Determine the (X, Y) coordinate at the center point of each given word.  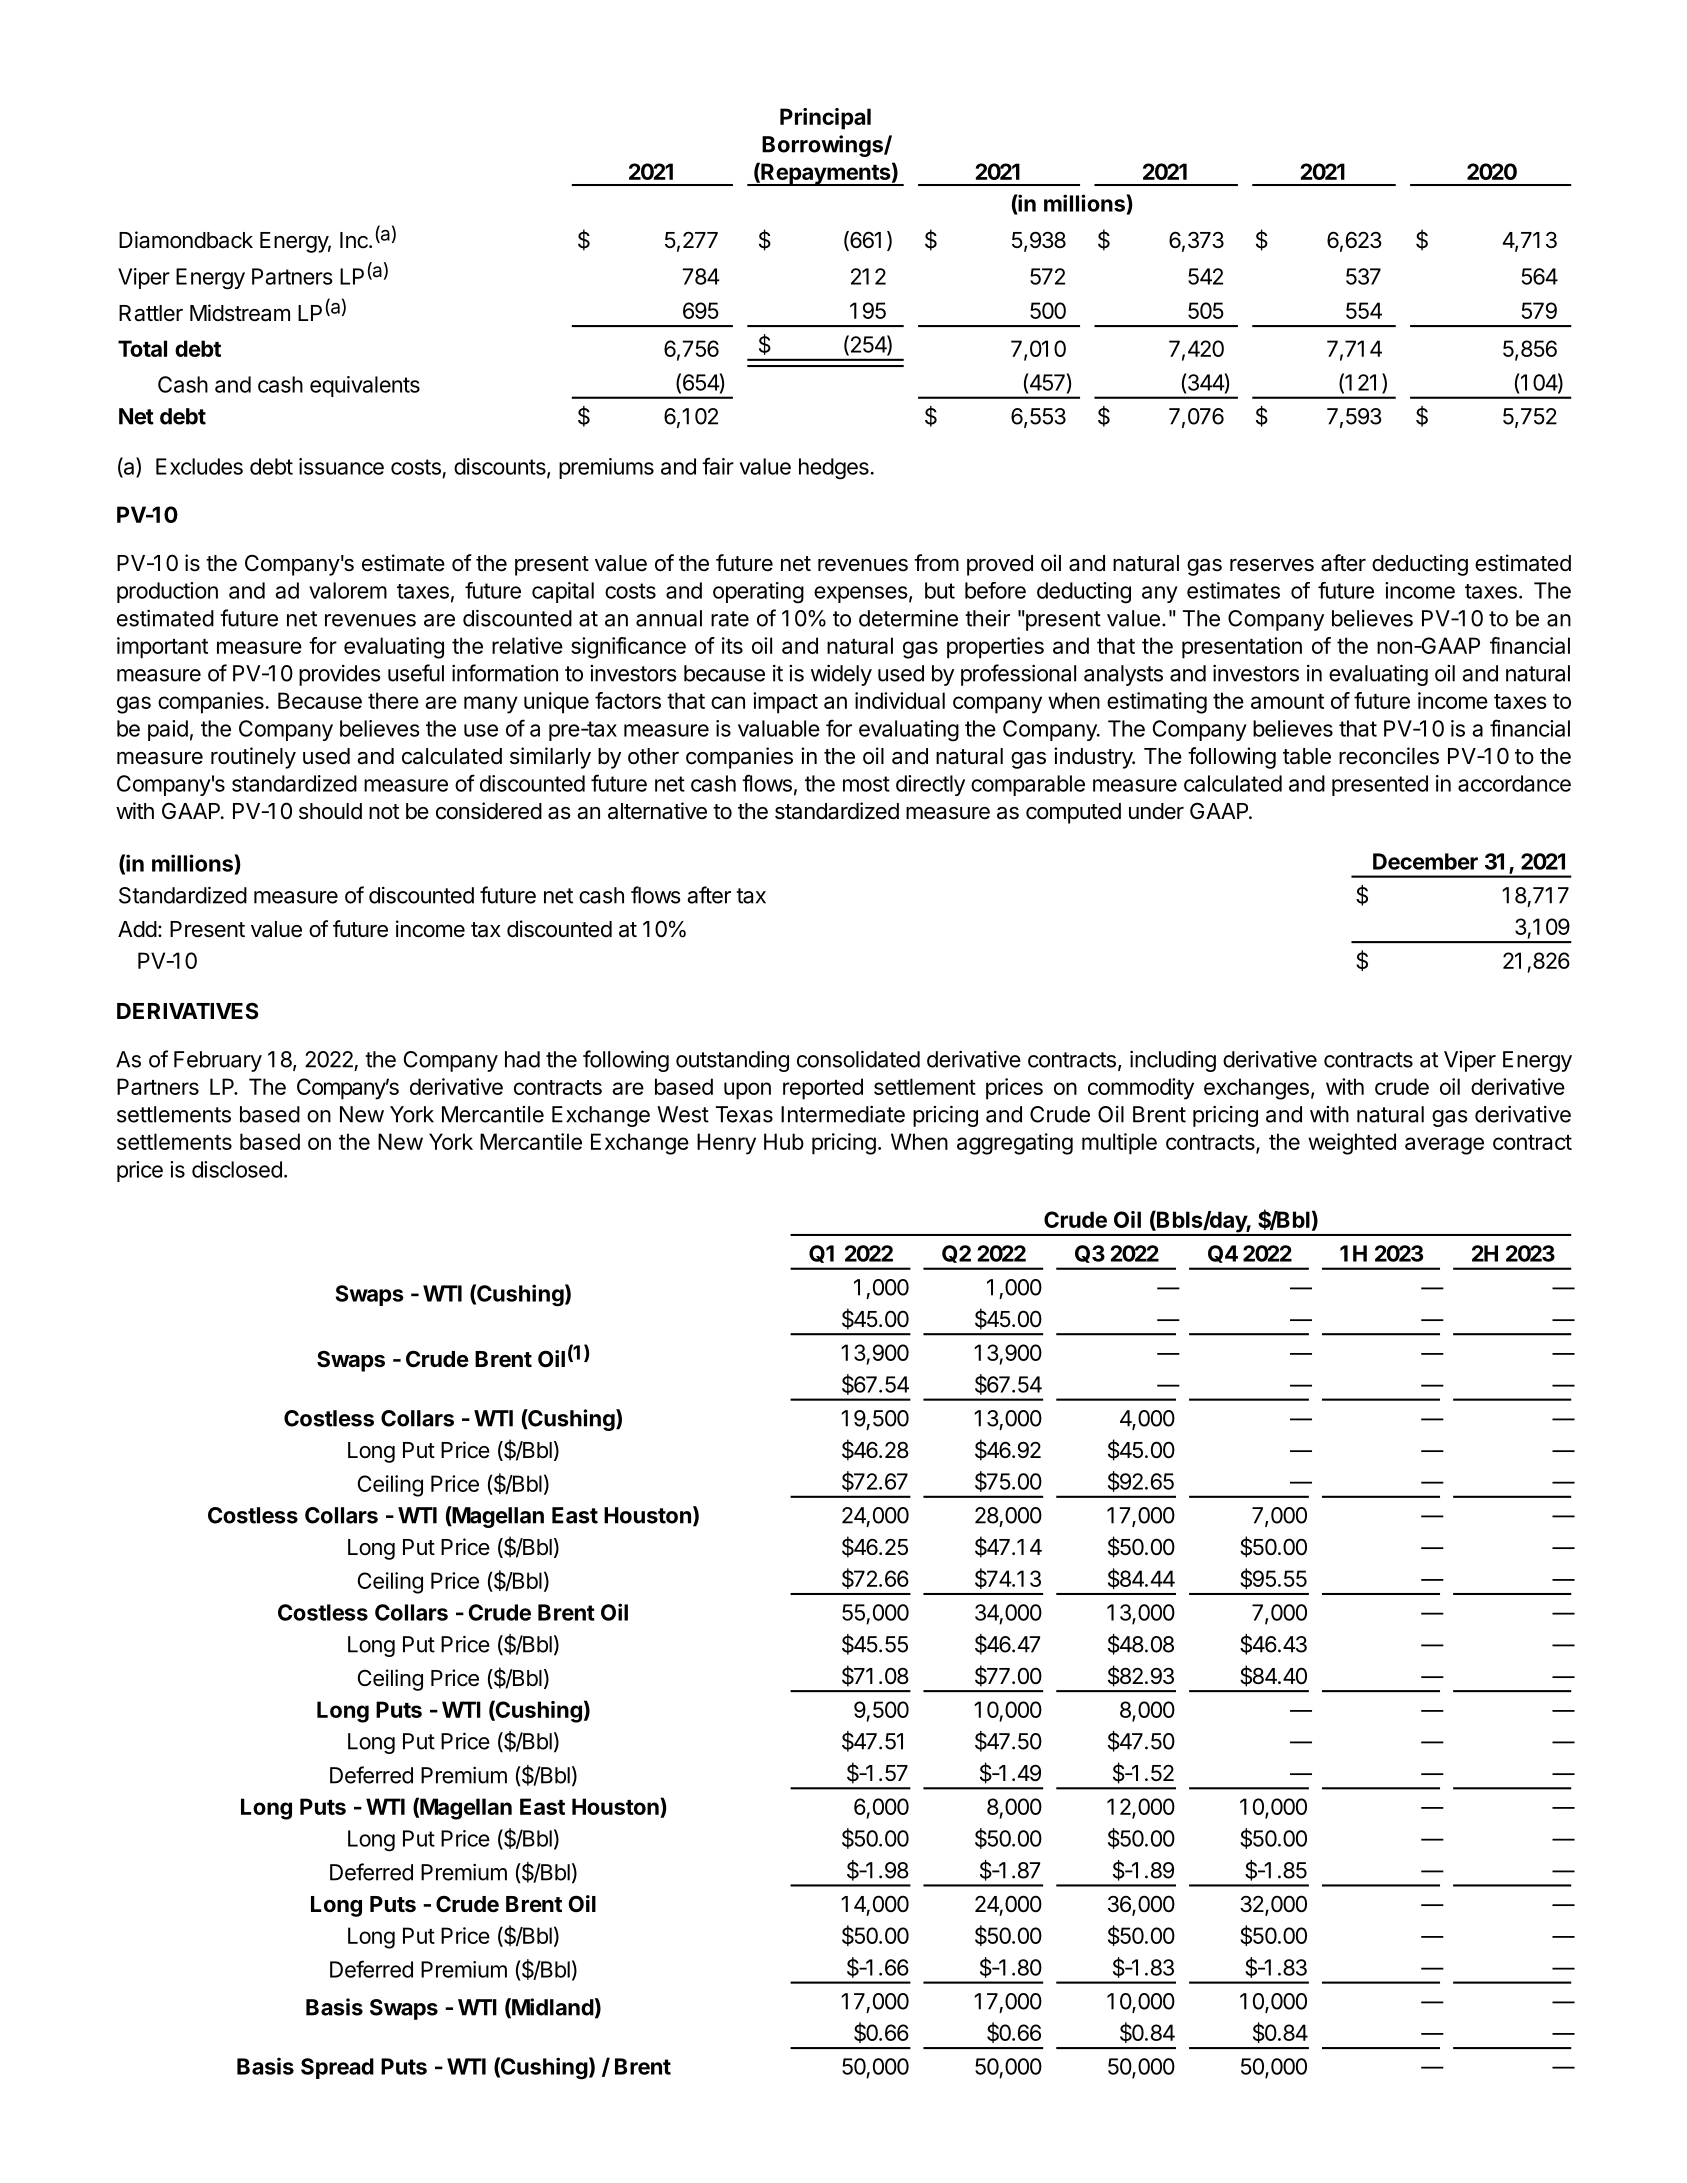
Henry (726, 1144)
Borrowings (823, 146)
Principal (825, 119)
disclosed (237, 1169)
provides (340, 675)
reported (823, 1089)
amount (1287, 701)
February (218, 1061)
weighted (1352, 1144)
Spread (337, 2068)
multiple (1119, 1144)
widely (841, 675)
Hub (784, 1141)
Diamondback (186, 240)
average (1444, 1146)
